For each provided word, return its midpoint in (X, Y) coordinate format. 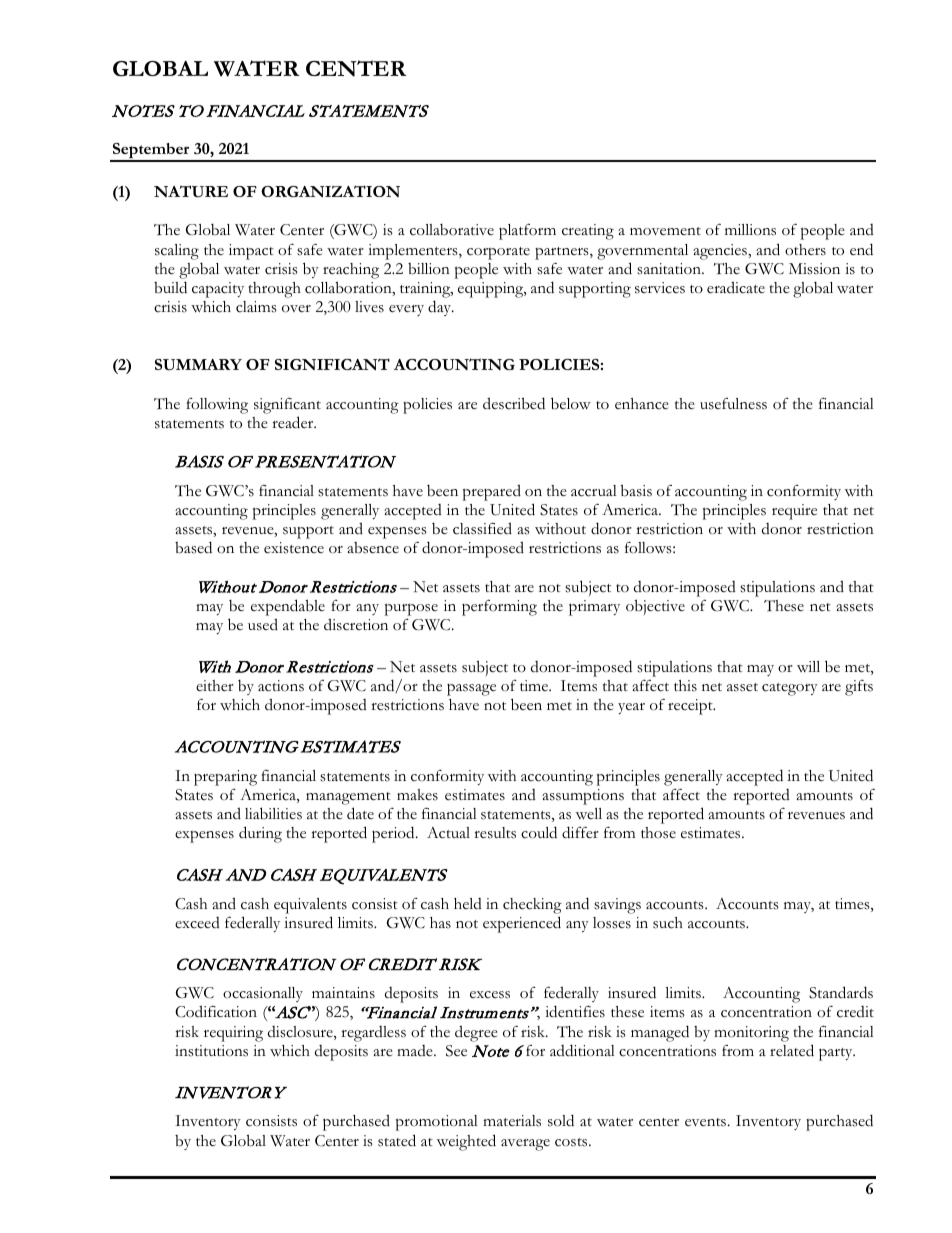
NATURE (191, 191)
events (705, 1122)
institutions (211, 1051)
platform (527, 232)
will (808, 666)
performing (499, 608)
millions (750, 230)
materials (512, 1121)
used (263, 624)
